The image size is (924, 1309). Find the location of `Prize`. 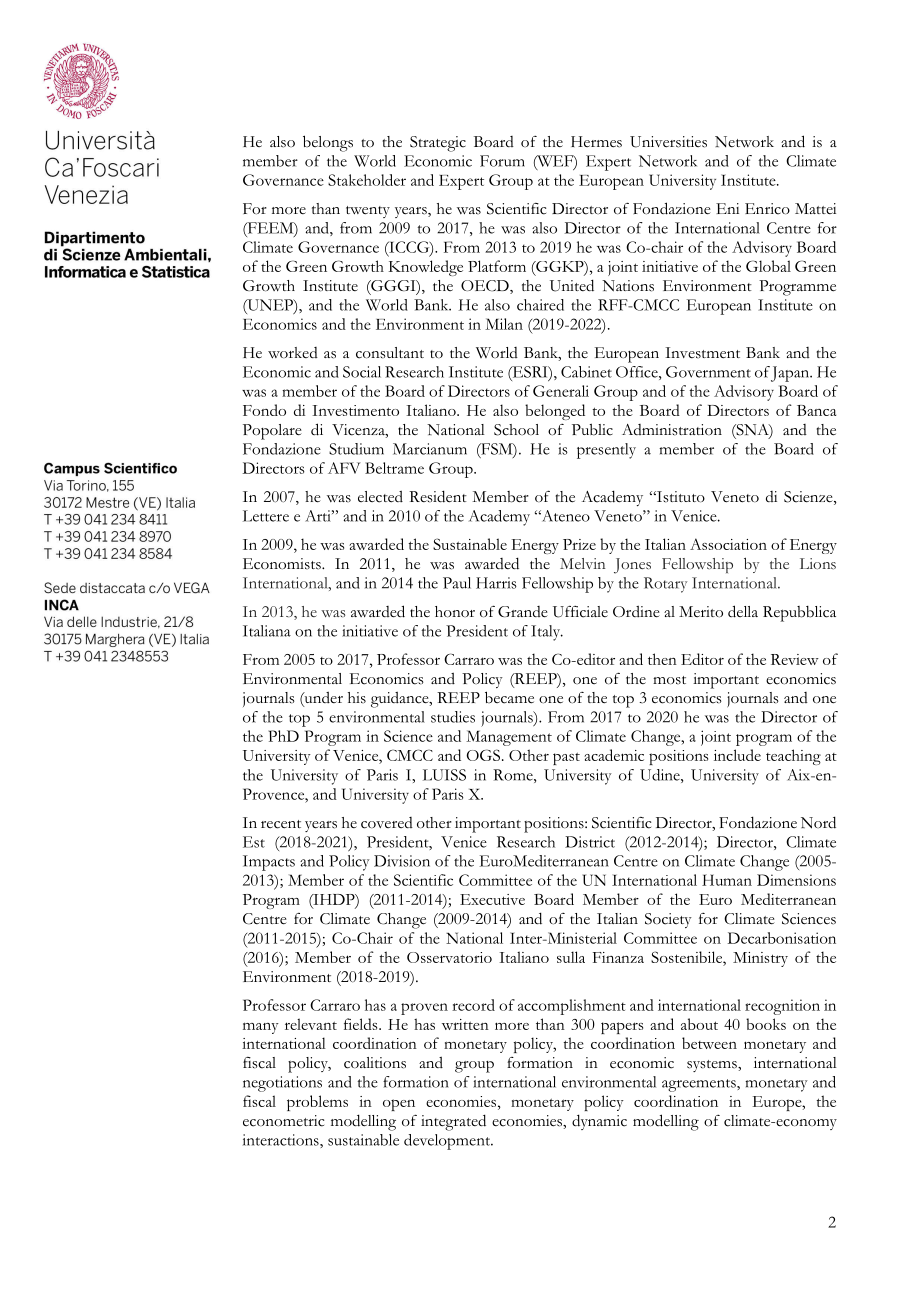

Prize is located at coordinates (579, 544).
